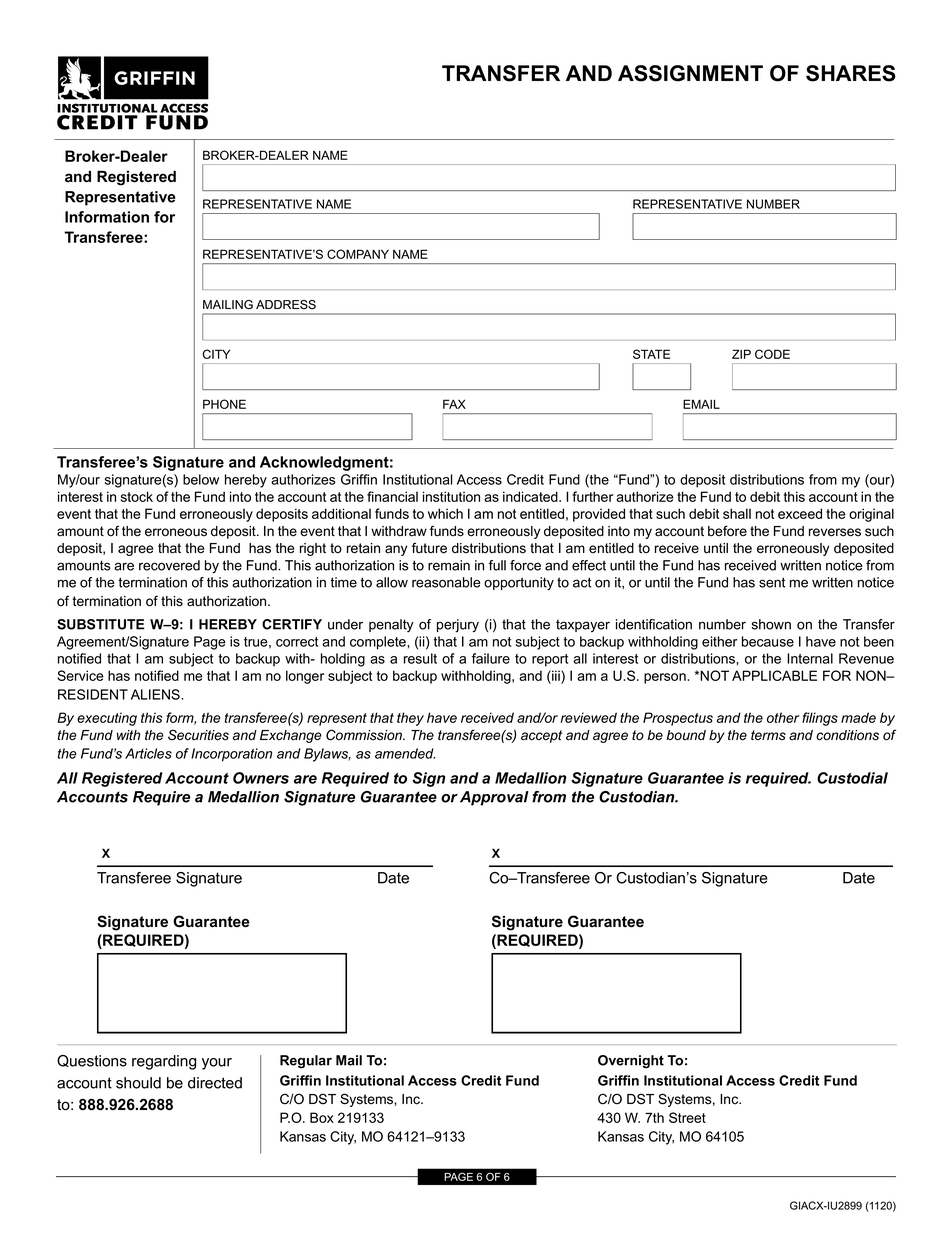 This page has width=952, height=1233. Describe the element at coordinates (771, 624) in the page. I see `shown` at that location.
